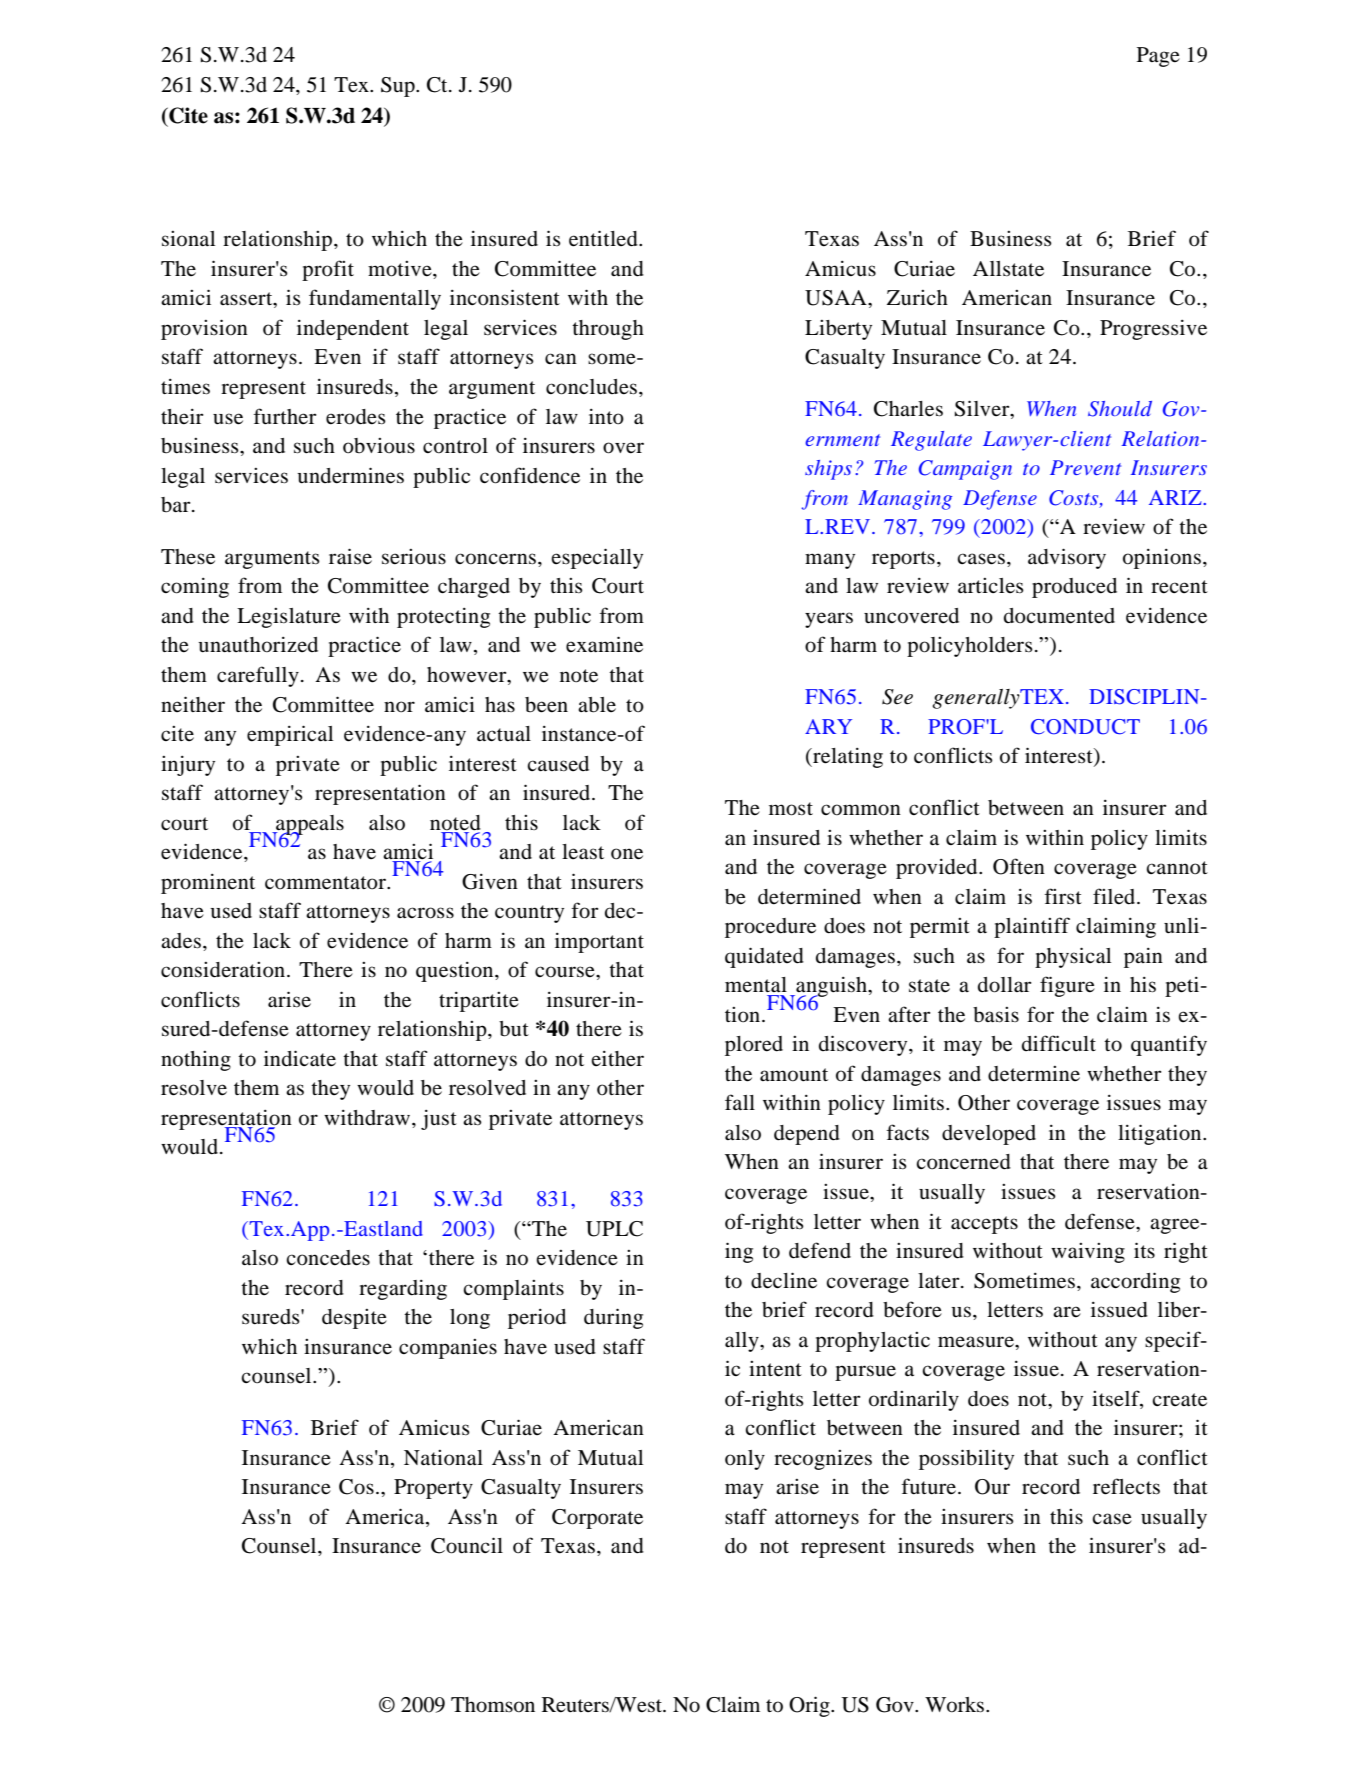  Describe the element at coordinates (289, 618) in the screenshot. I see `Legislature` at that location.
